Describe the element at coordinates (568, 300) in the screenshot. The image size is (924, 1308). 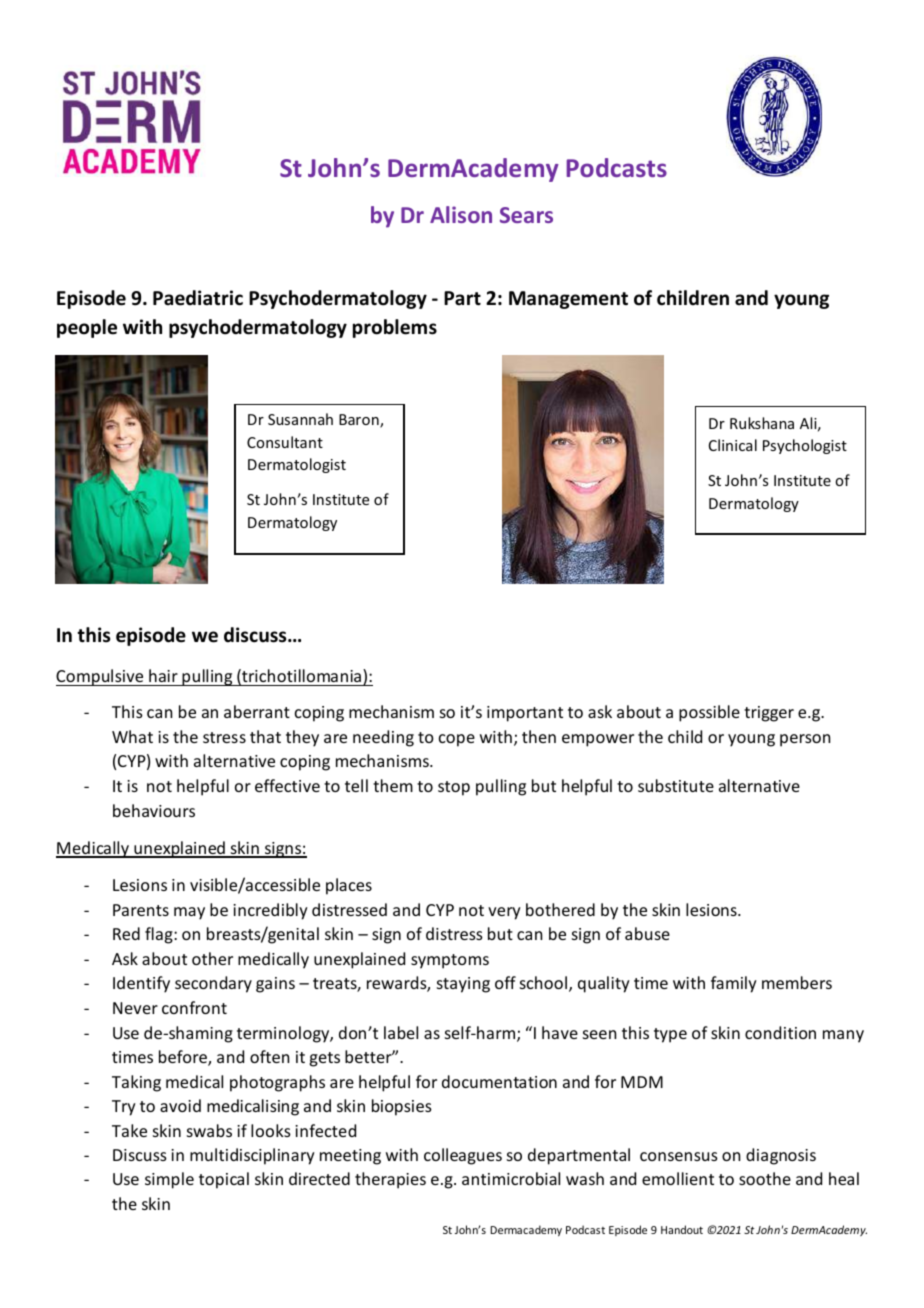
I see `Management` at that location.
